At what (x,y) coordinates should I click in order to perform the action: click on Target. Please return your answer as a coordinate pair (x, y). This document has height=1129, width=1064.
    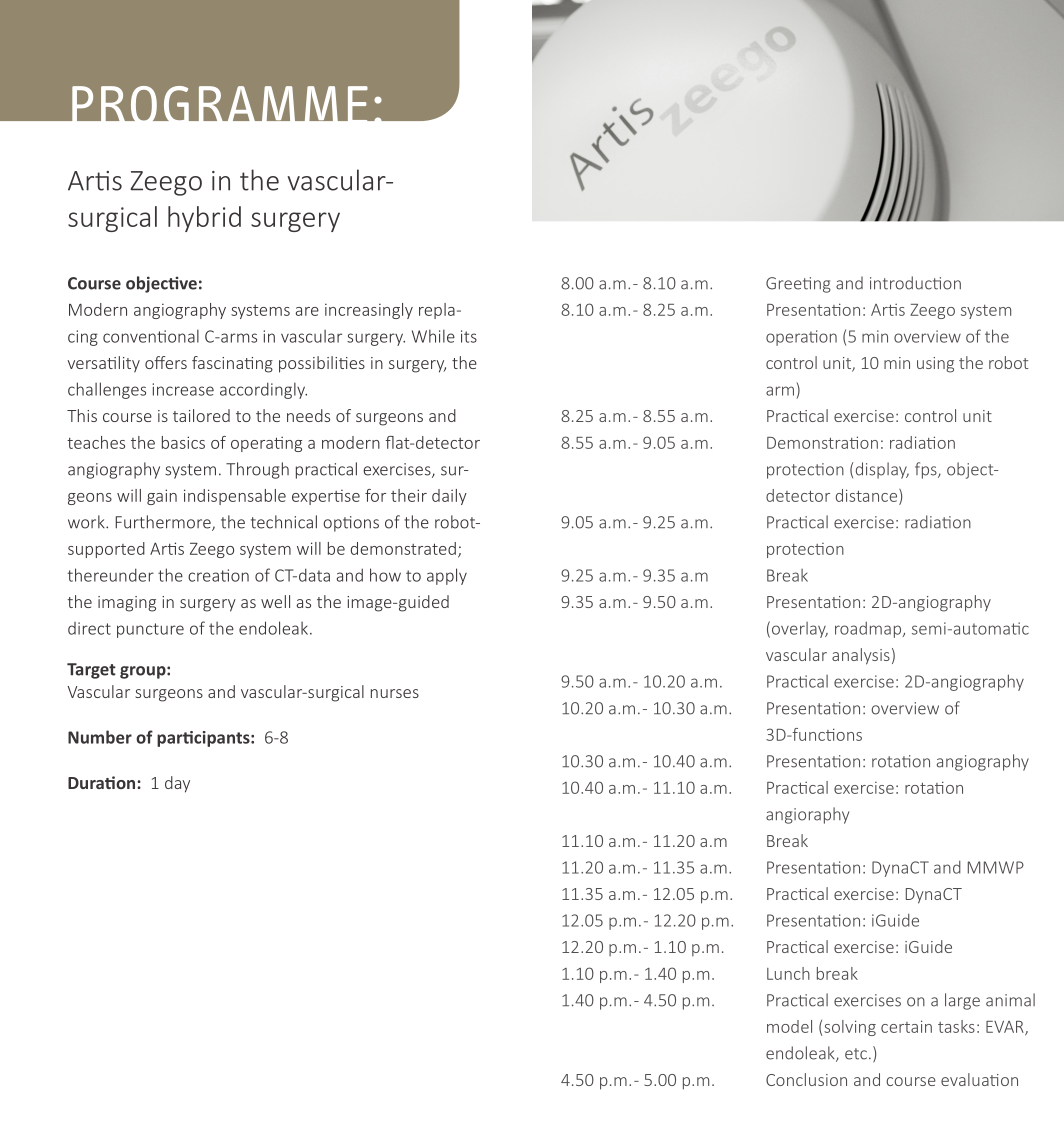
    Looking at the image, I should click on (91, 671).
